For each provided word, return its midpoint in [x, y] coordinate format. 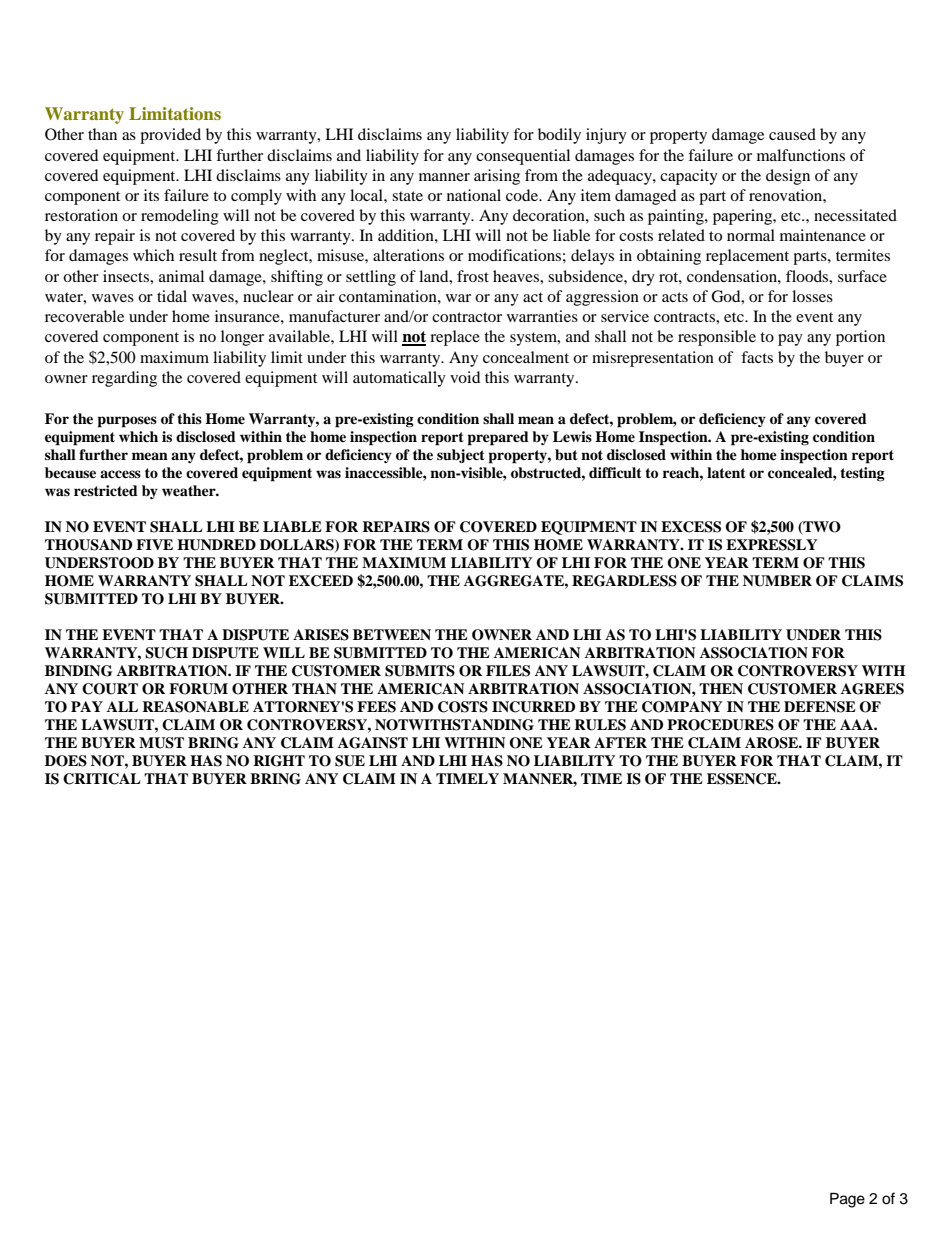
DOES [66, 761]
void [465, 377]
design [788, 177]
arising [497, 177]
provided [170, 136]
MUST [161, 743]
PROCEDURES [720, 725]
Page [847, 1200]
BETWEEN [392, 634]
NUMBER [777, 581]
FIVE [154, 544]
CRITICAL [101, 779]
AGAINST [373, 743]
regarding [124, 379]
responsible [717, 338]
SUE [350, 761]
